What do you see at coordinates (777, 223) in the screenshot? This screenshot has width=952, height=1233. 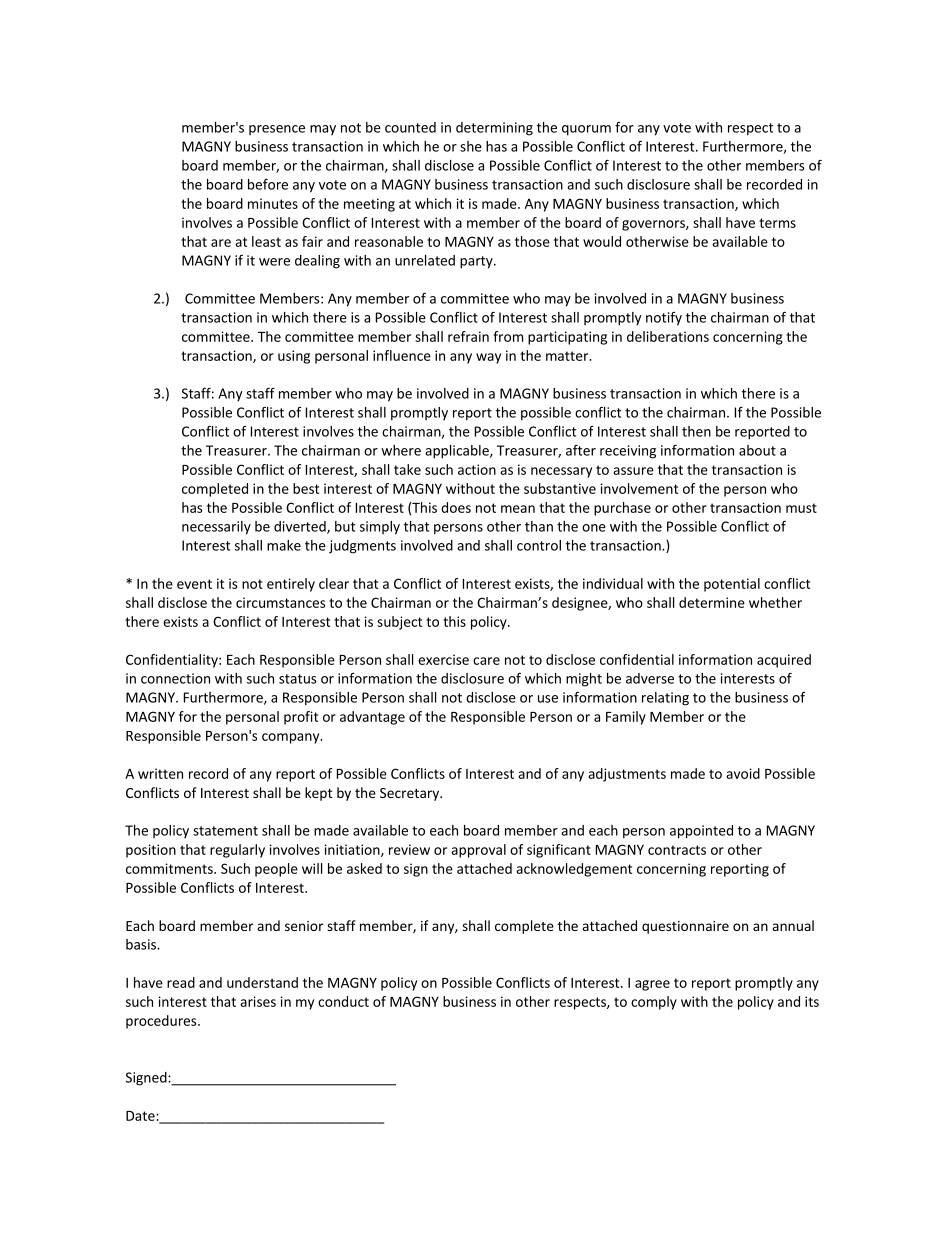 I see `terms` at bounding box center [777, 223].
